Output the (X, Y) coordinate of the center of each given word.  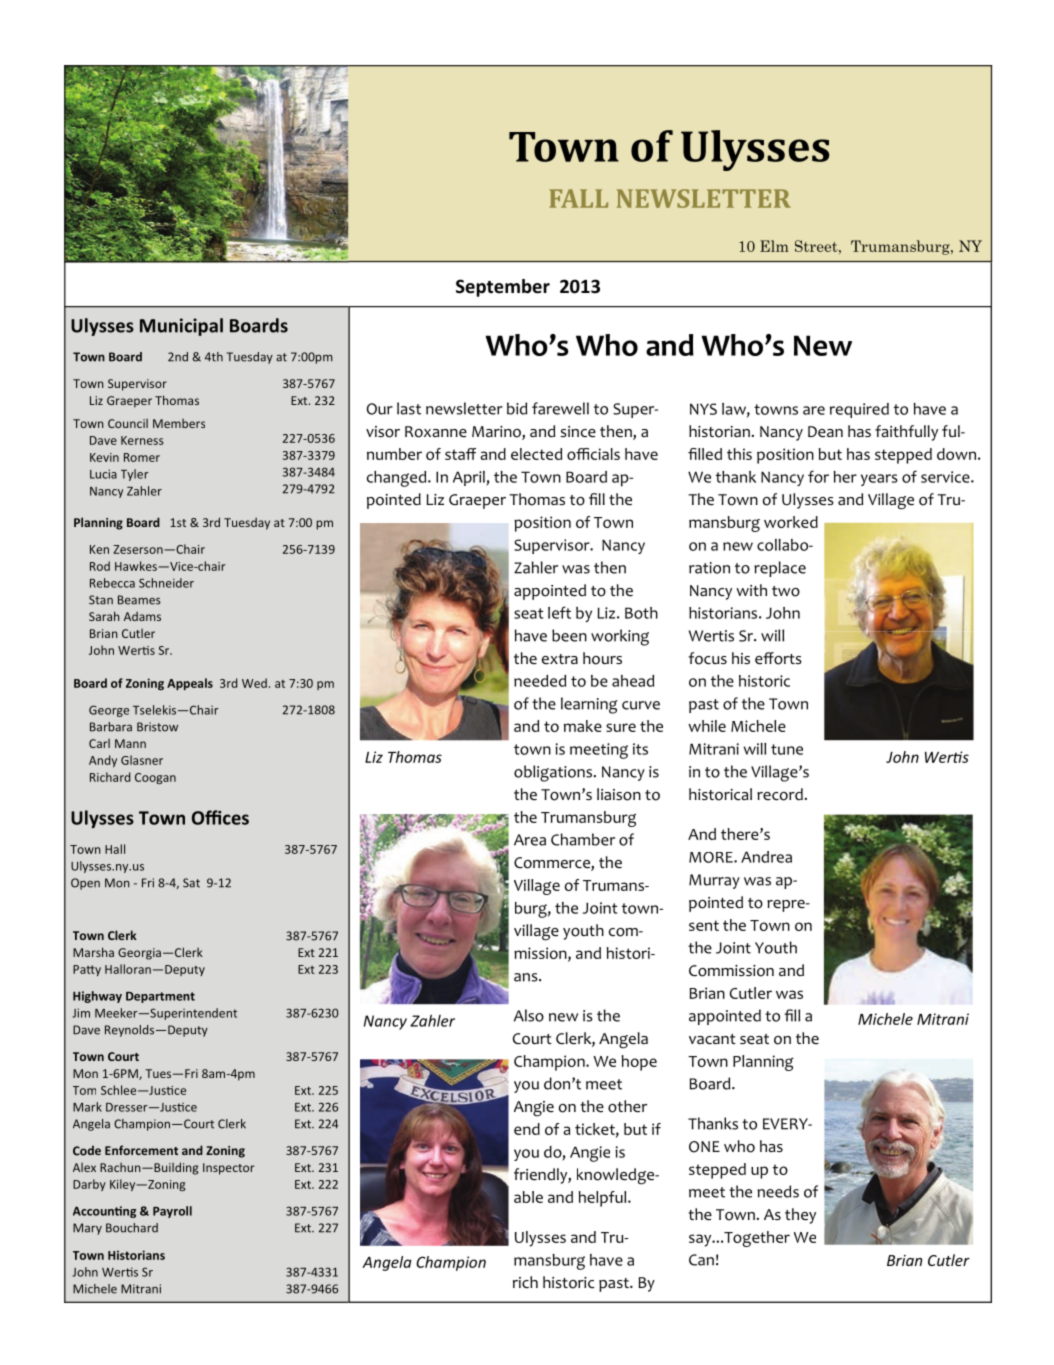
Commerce (553, 864)
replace (780, 569)
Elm (774, 246)
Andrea (766, 857)
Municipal (181, 327)
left (559, 612)
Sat (191, 883)
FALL (578, 198)
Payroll (172, 1212)
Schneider (166, 583)
